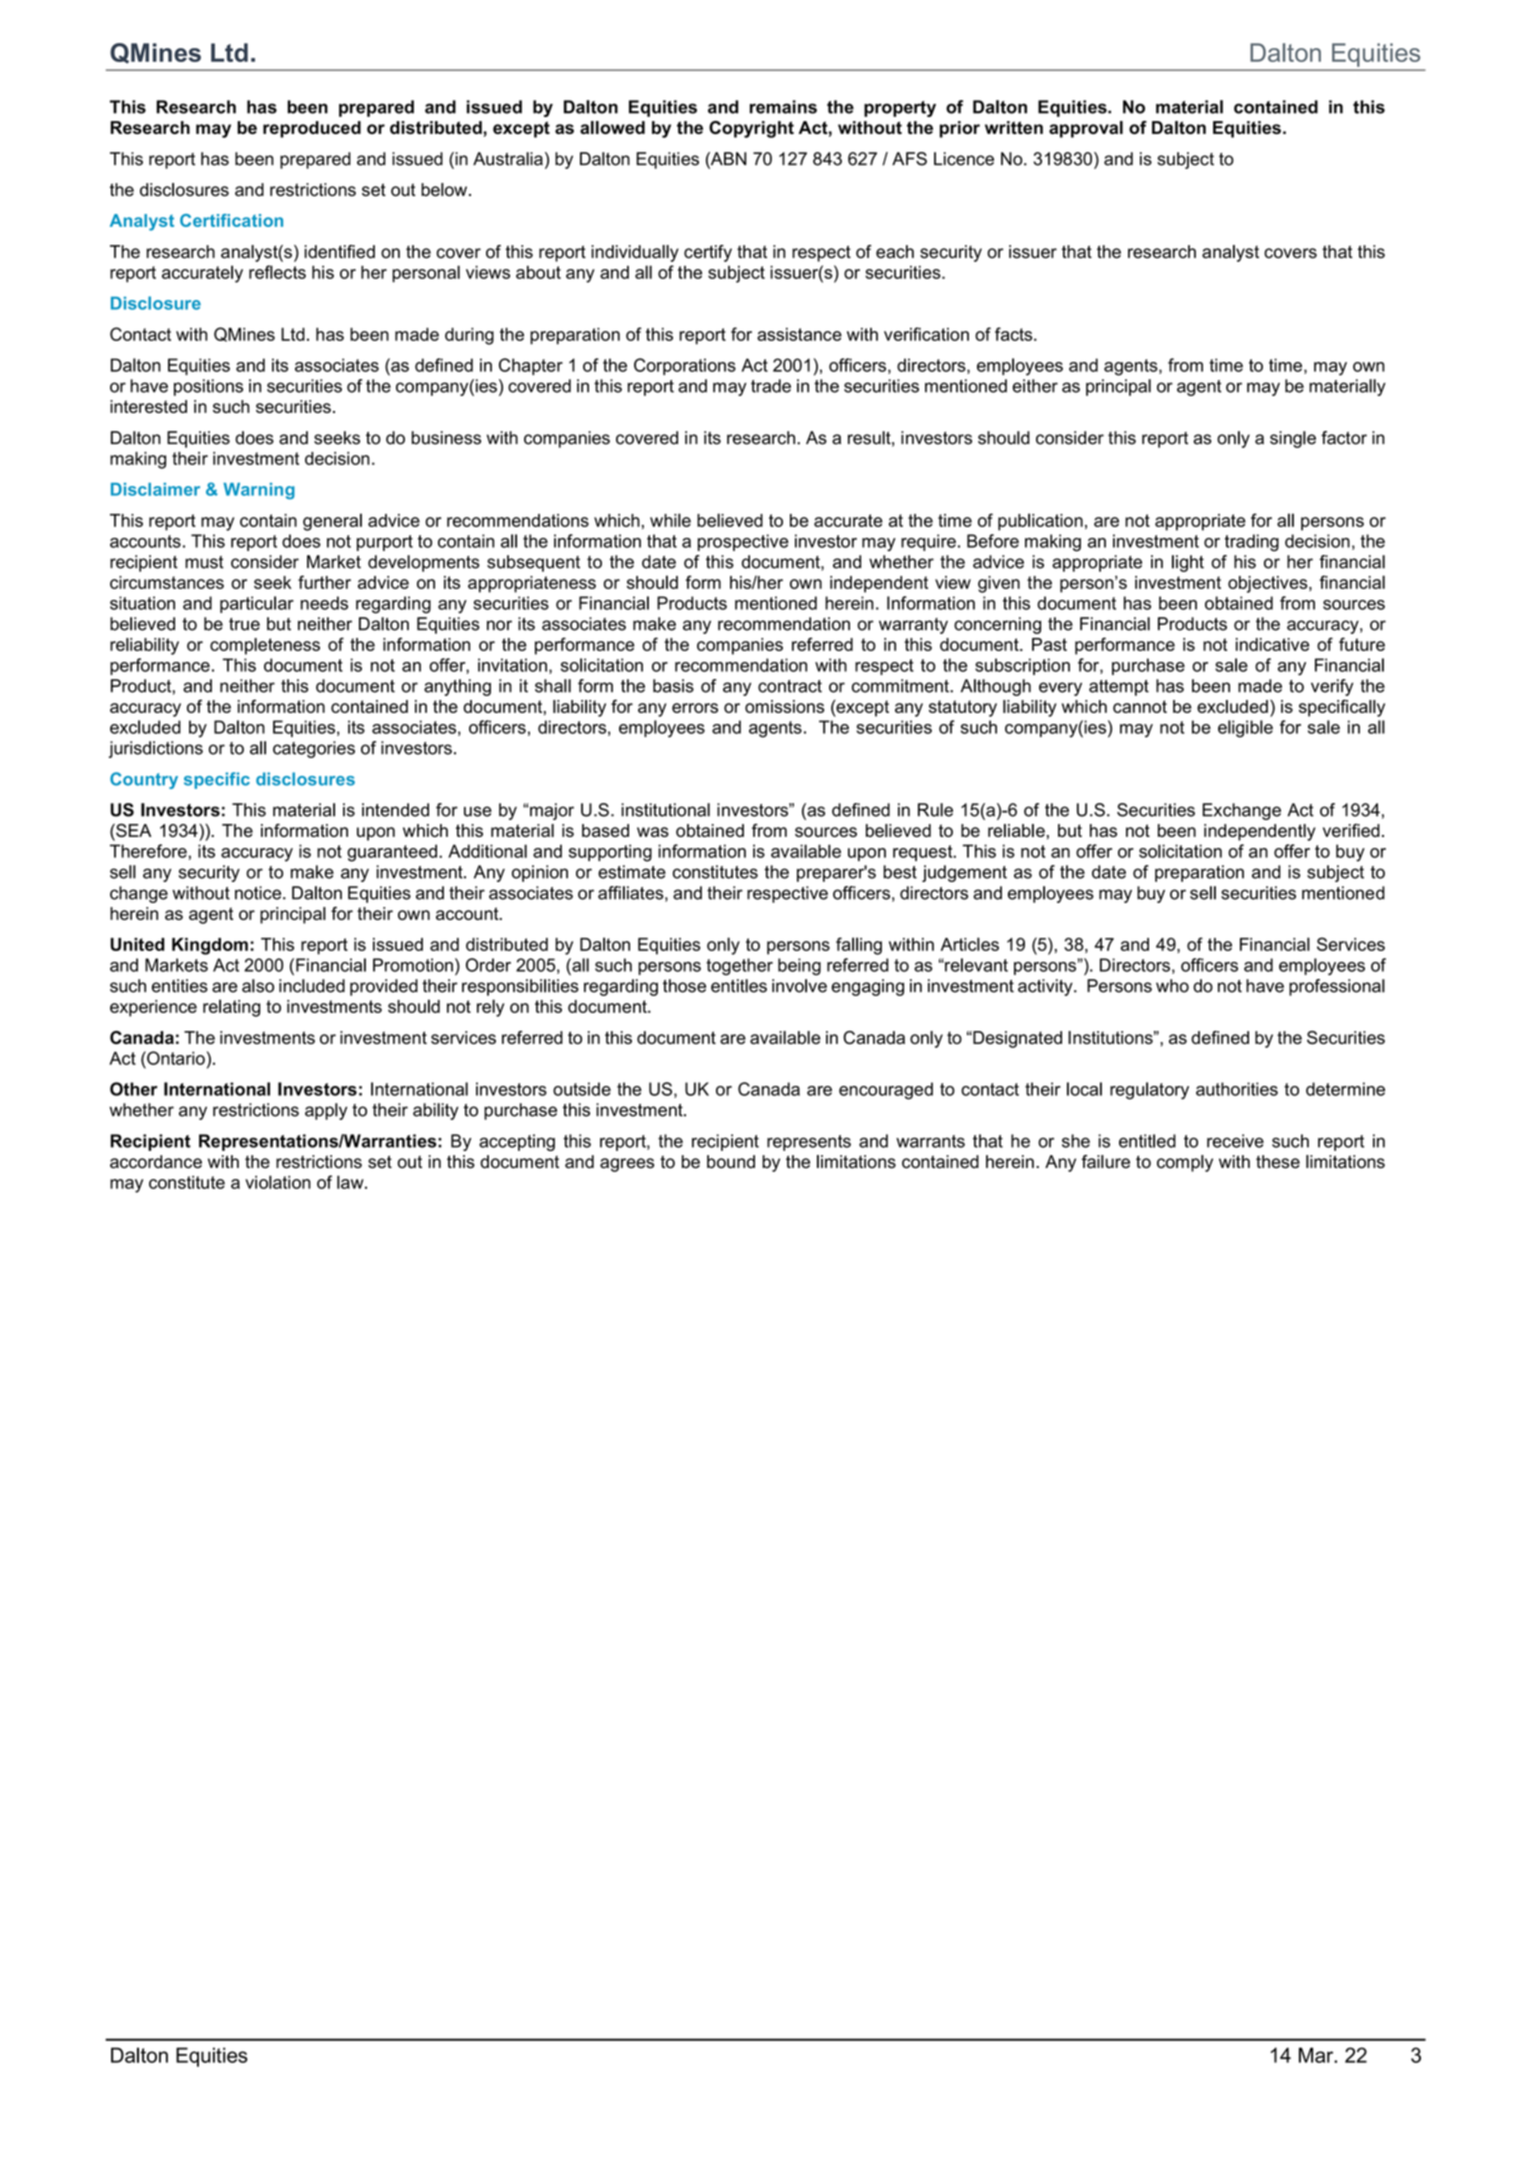 The image size is (1531, 2165). Describe the element at coordinates (771, 386) in the document. I see `trade` at that location.
